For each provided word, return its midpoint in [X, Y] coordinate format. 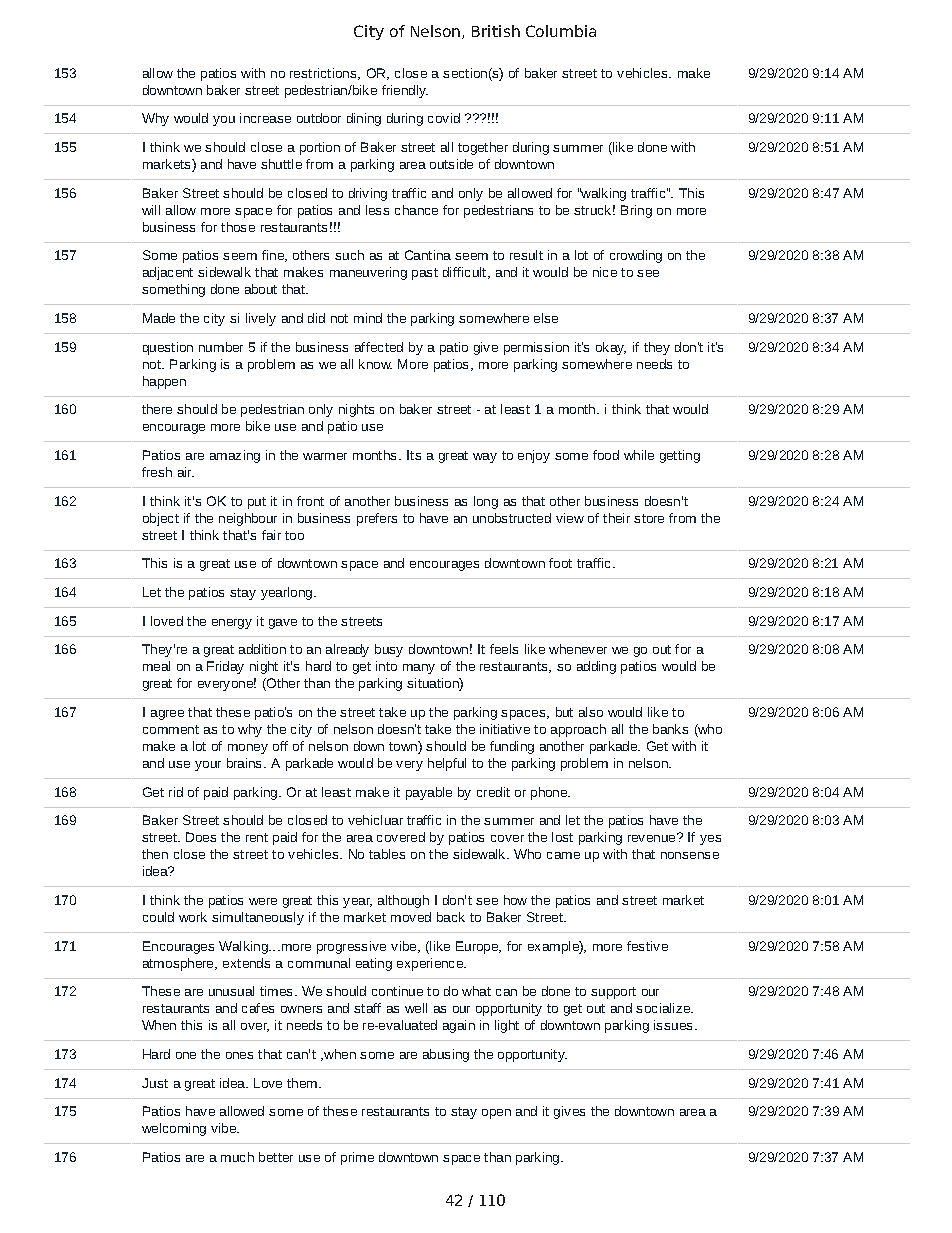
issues [673, 1025]
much [237, 1157]
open [496, 1114]
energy [232, 624]
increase [265, 118]
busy [389, 650]
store [649, 518]
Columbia [561, 31]
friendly [405, 91]
